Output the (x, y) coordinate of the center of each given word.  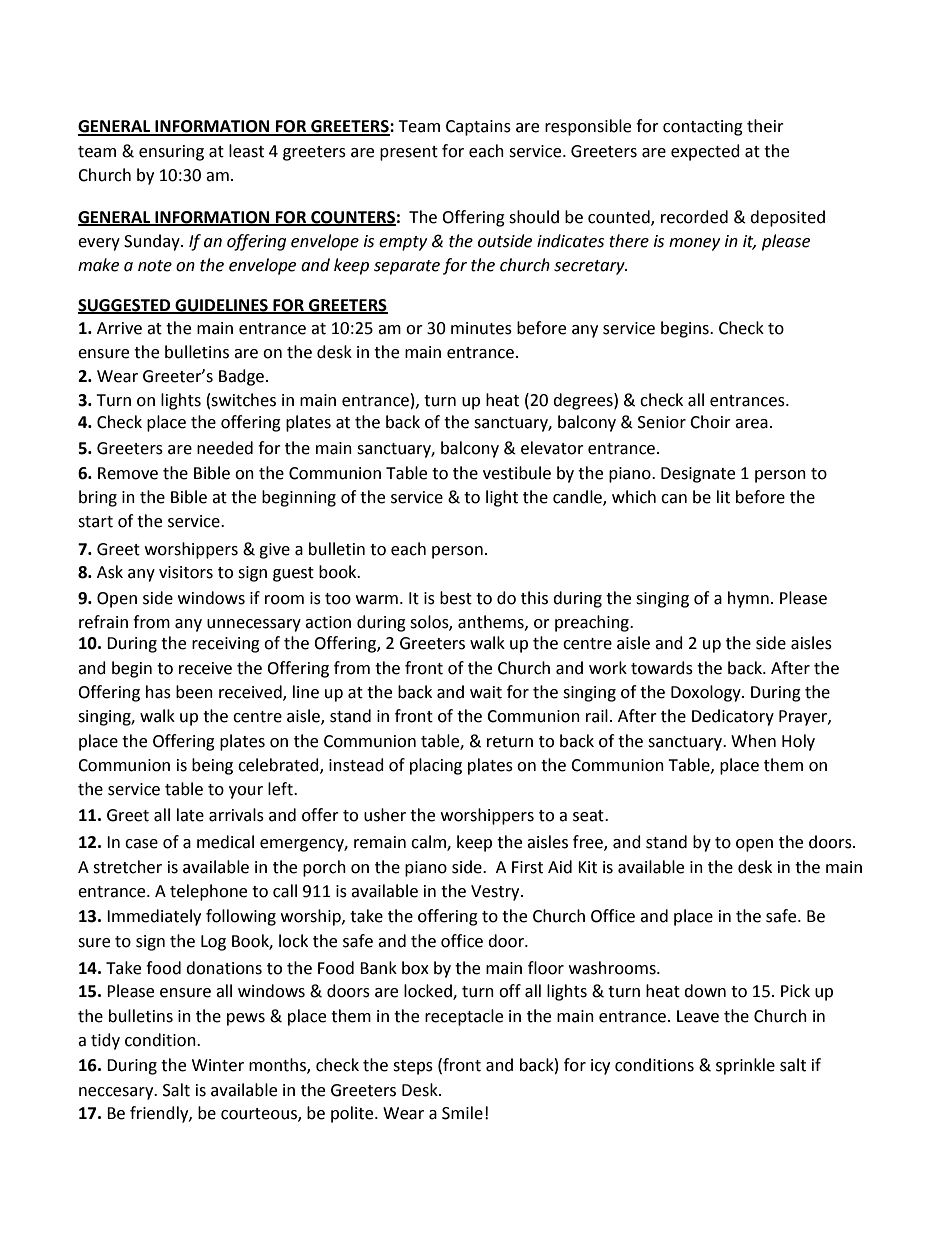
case (141, 844)
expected (705, 152)
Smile (462, 1113)
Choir (710, 422)
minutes (481, 328)
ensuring (171, 153)
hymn (748, 599)
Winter (218, 1065)
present (409, 153)
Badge (243, 377)
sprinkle (745, 1066)
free (589, 843)
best (456, 598)
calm (429, 843)
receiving (226, 645)
